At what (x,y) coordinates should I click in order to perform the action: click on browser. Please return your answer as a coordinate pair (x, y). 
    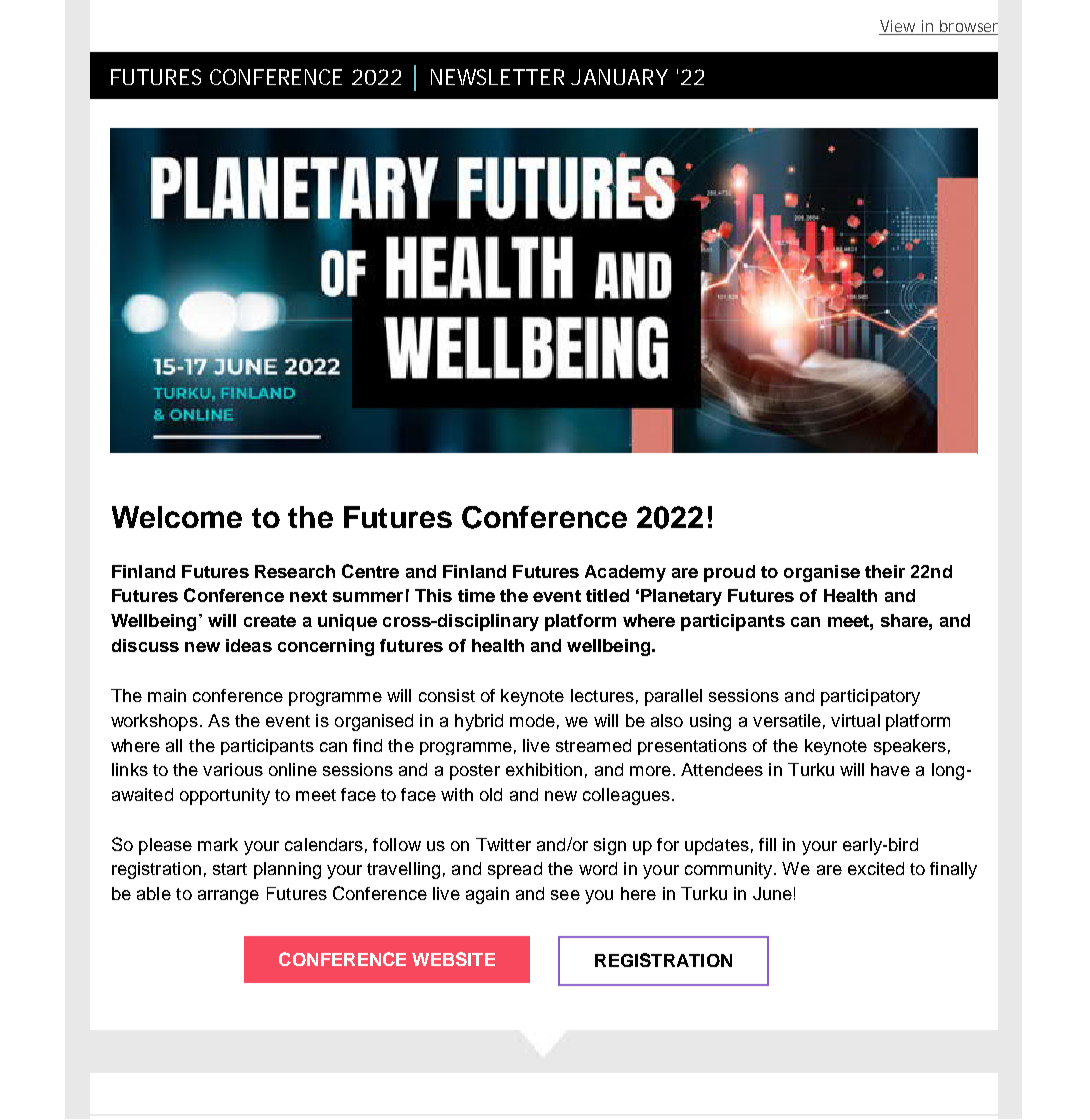
    Looking at the image, I should click on (968, 27).
